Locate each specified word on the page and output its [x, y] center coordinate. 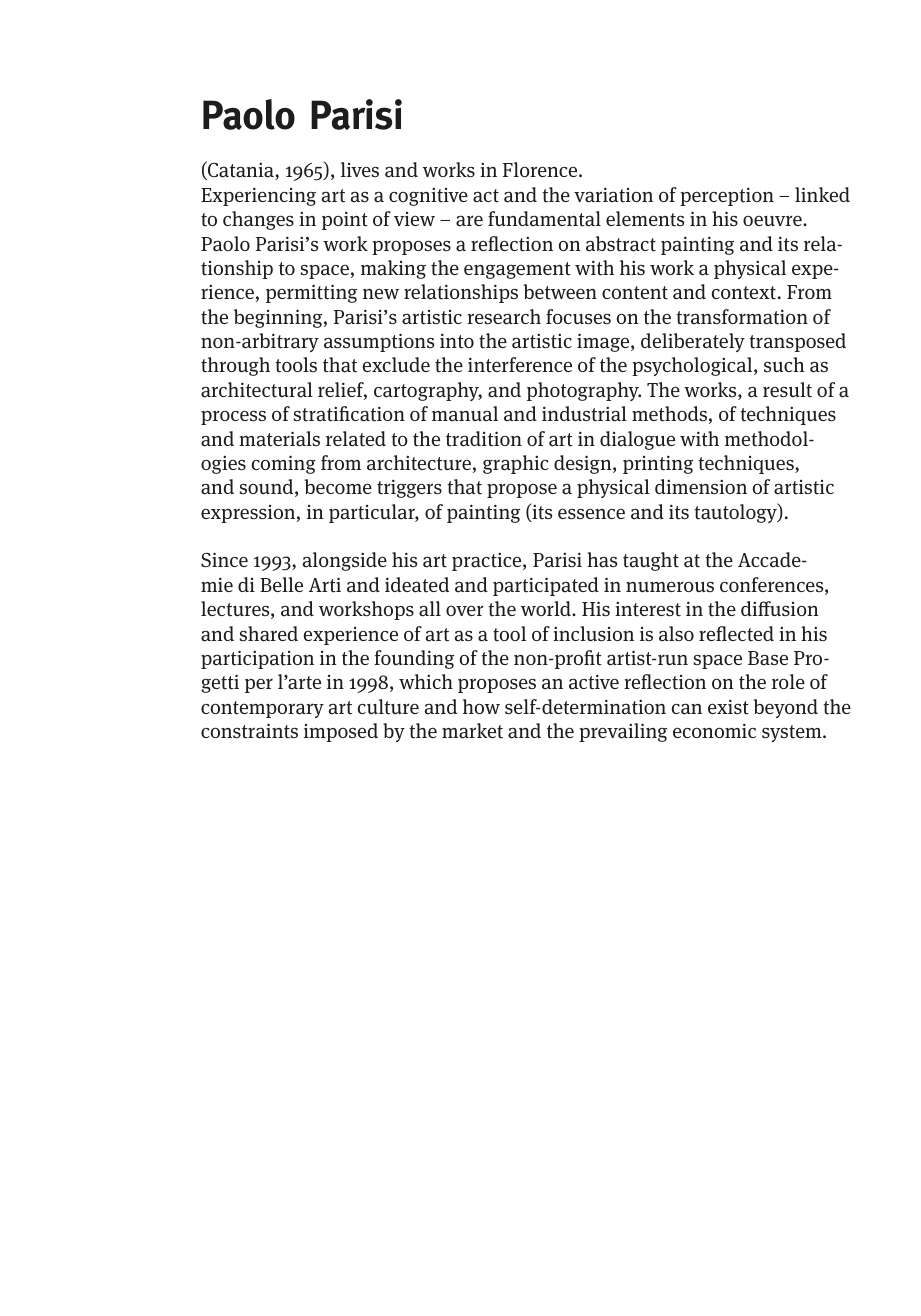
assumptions [379, 342]
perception [727, 196]
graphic [516, 464]
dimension [701, 486]
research [504, 317]
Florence [541, 169]
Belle [281, 584]
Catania [241, 170]
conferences [773, 586]
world [547, 608]
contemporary [262, 709]
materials [279, 439]
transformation [742, 317]
